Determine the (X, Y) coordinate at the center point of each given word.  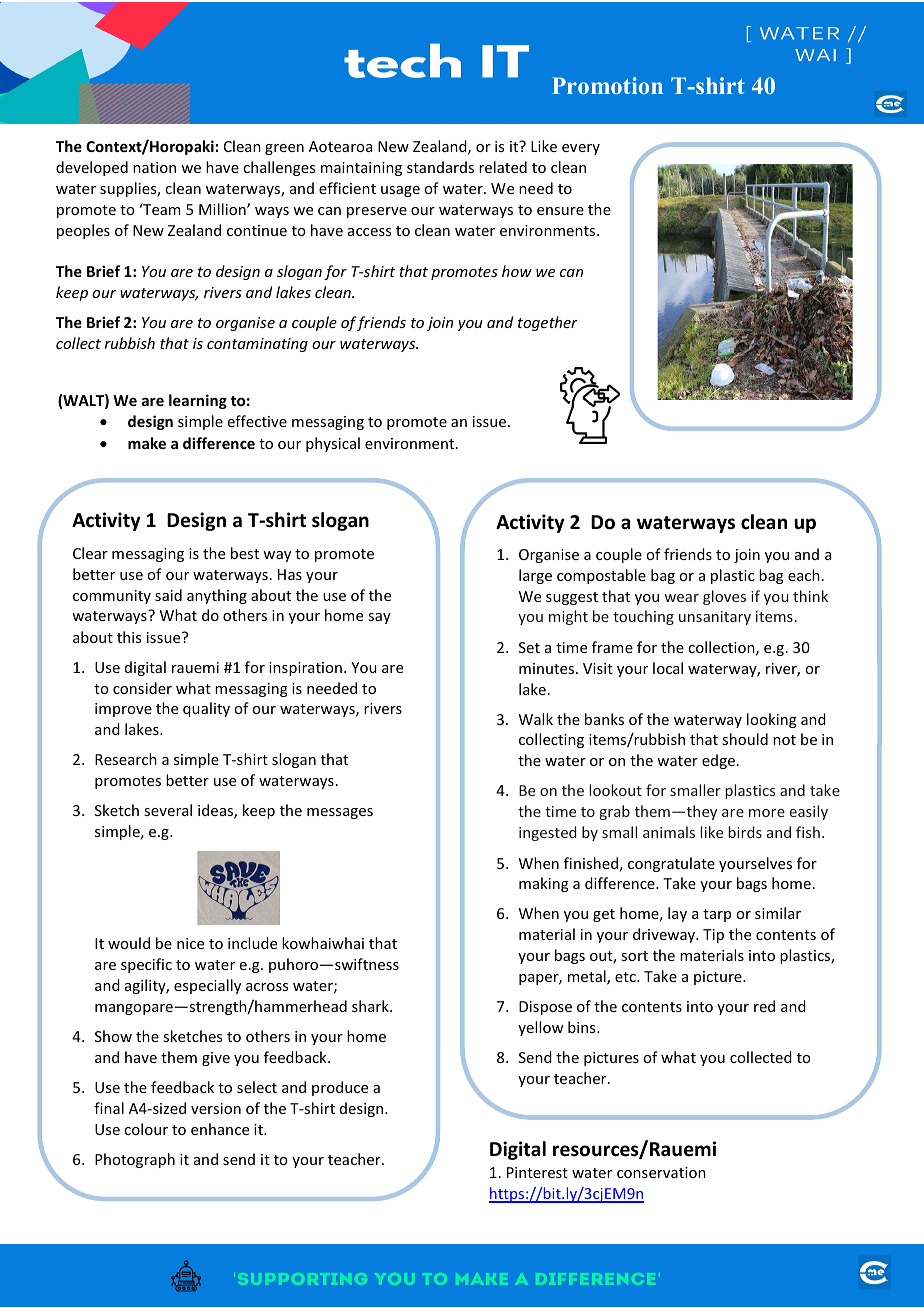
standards (440, 167)
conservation (661, 1172)
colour (146, 1129)
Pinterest (537, 1172)
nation (154, 167)
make (147, 443)
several (168, 810)
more (767, 813)
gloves (724, 597)
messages (340, 813)
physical (333, 444)
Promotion (607, 85)
